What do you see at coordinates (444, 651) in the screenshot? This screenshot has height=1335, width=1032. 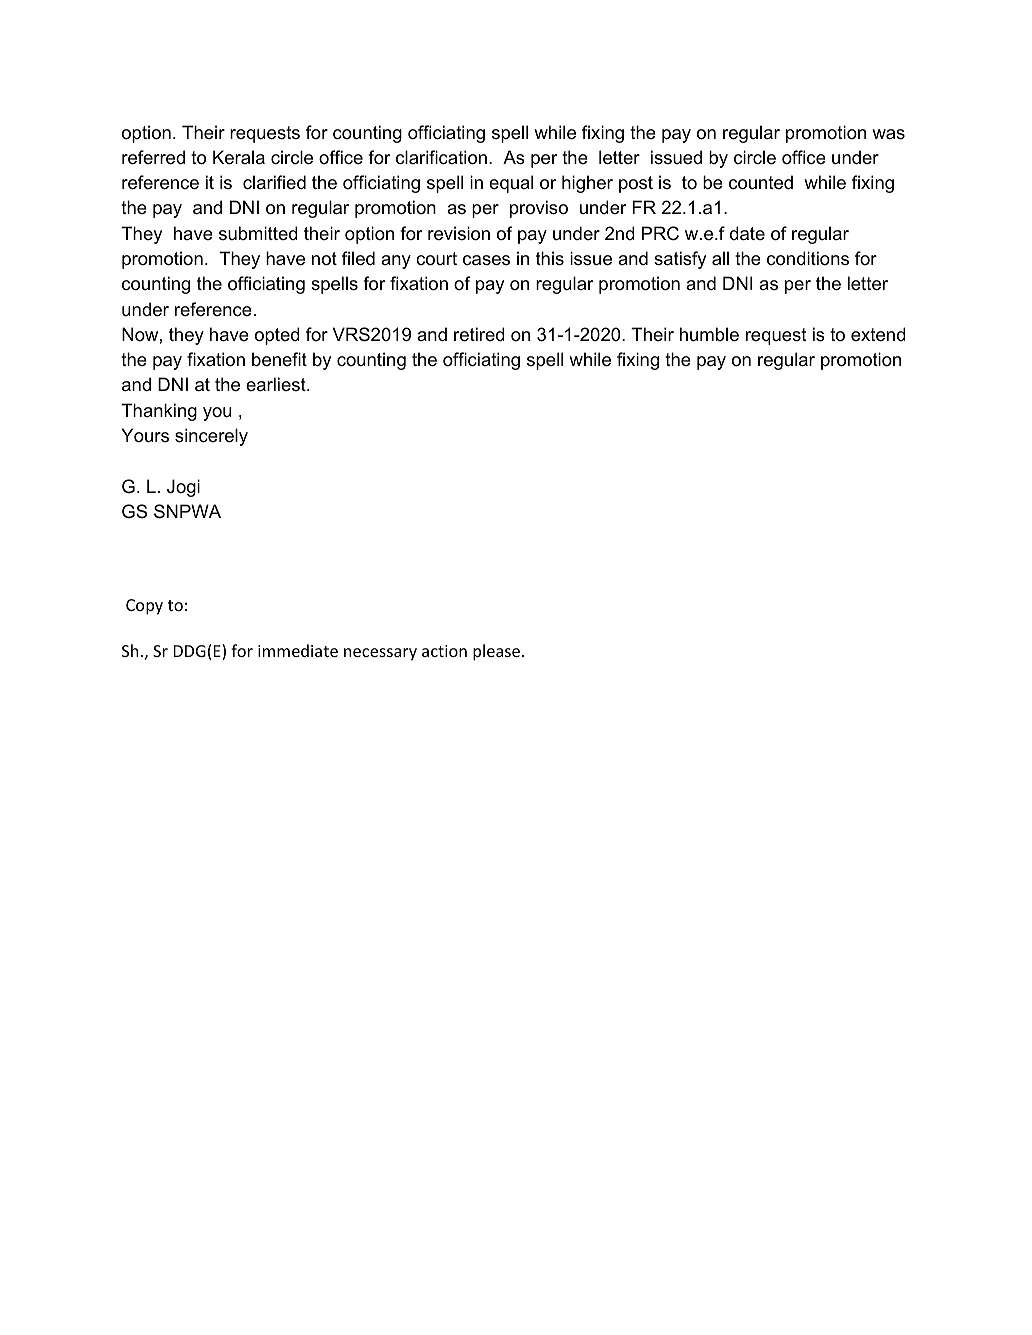 I see `action` at bounding box center [444, 651].
